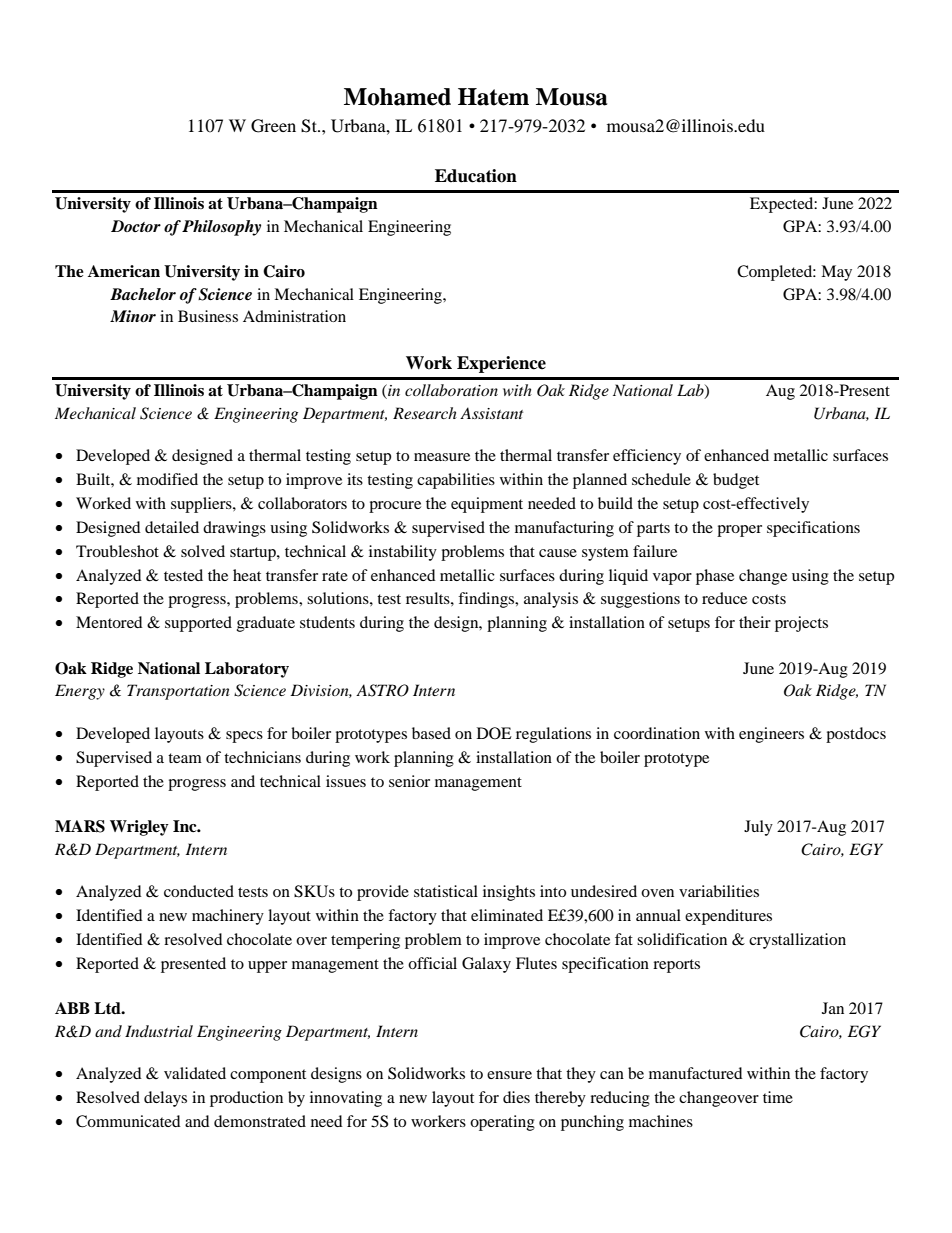  Describe the element at coordinates (836, 273) in the screenshot. I see `May` at that location.
